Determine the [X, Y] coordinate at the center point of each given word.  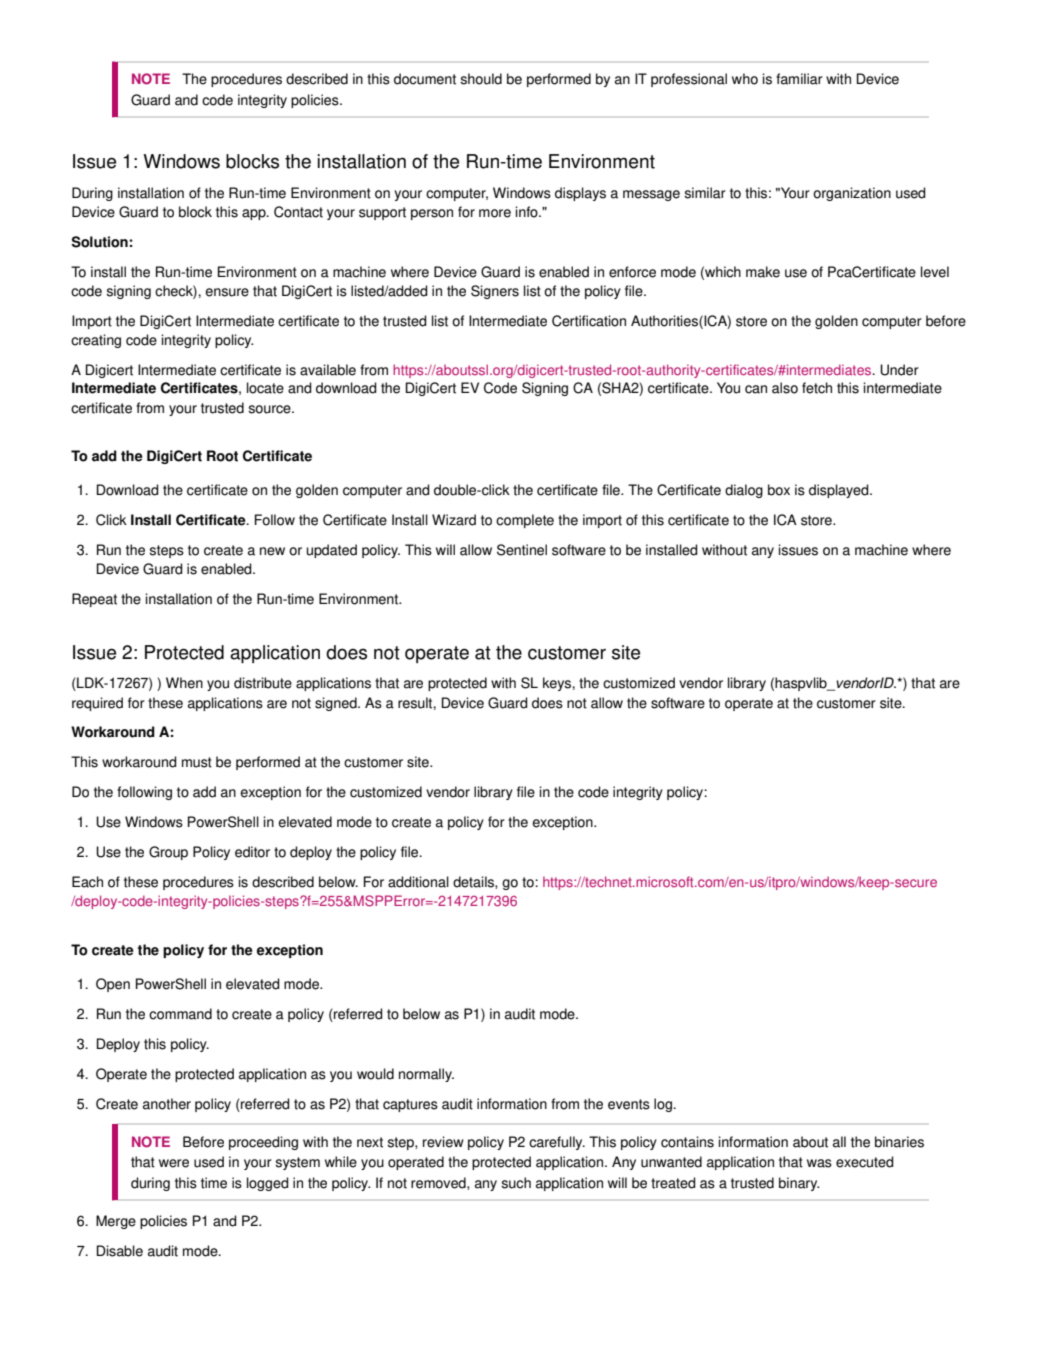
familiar [799, 79]
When [184, 683]
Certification [589, 321]
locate [265, 388]
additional [418, 882]
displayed [840, 491]
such [516, 1183]
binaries [899, 1142]
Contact [298, 212]
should [481, 79]
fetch [817, 388]
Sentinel [522, 550]
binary [799, 1184]
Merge [116, 1222]
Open [113, 985]
